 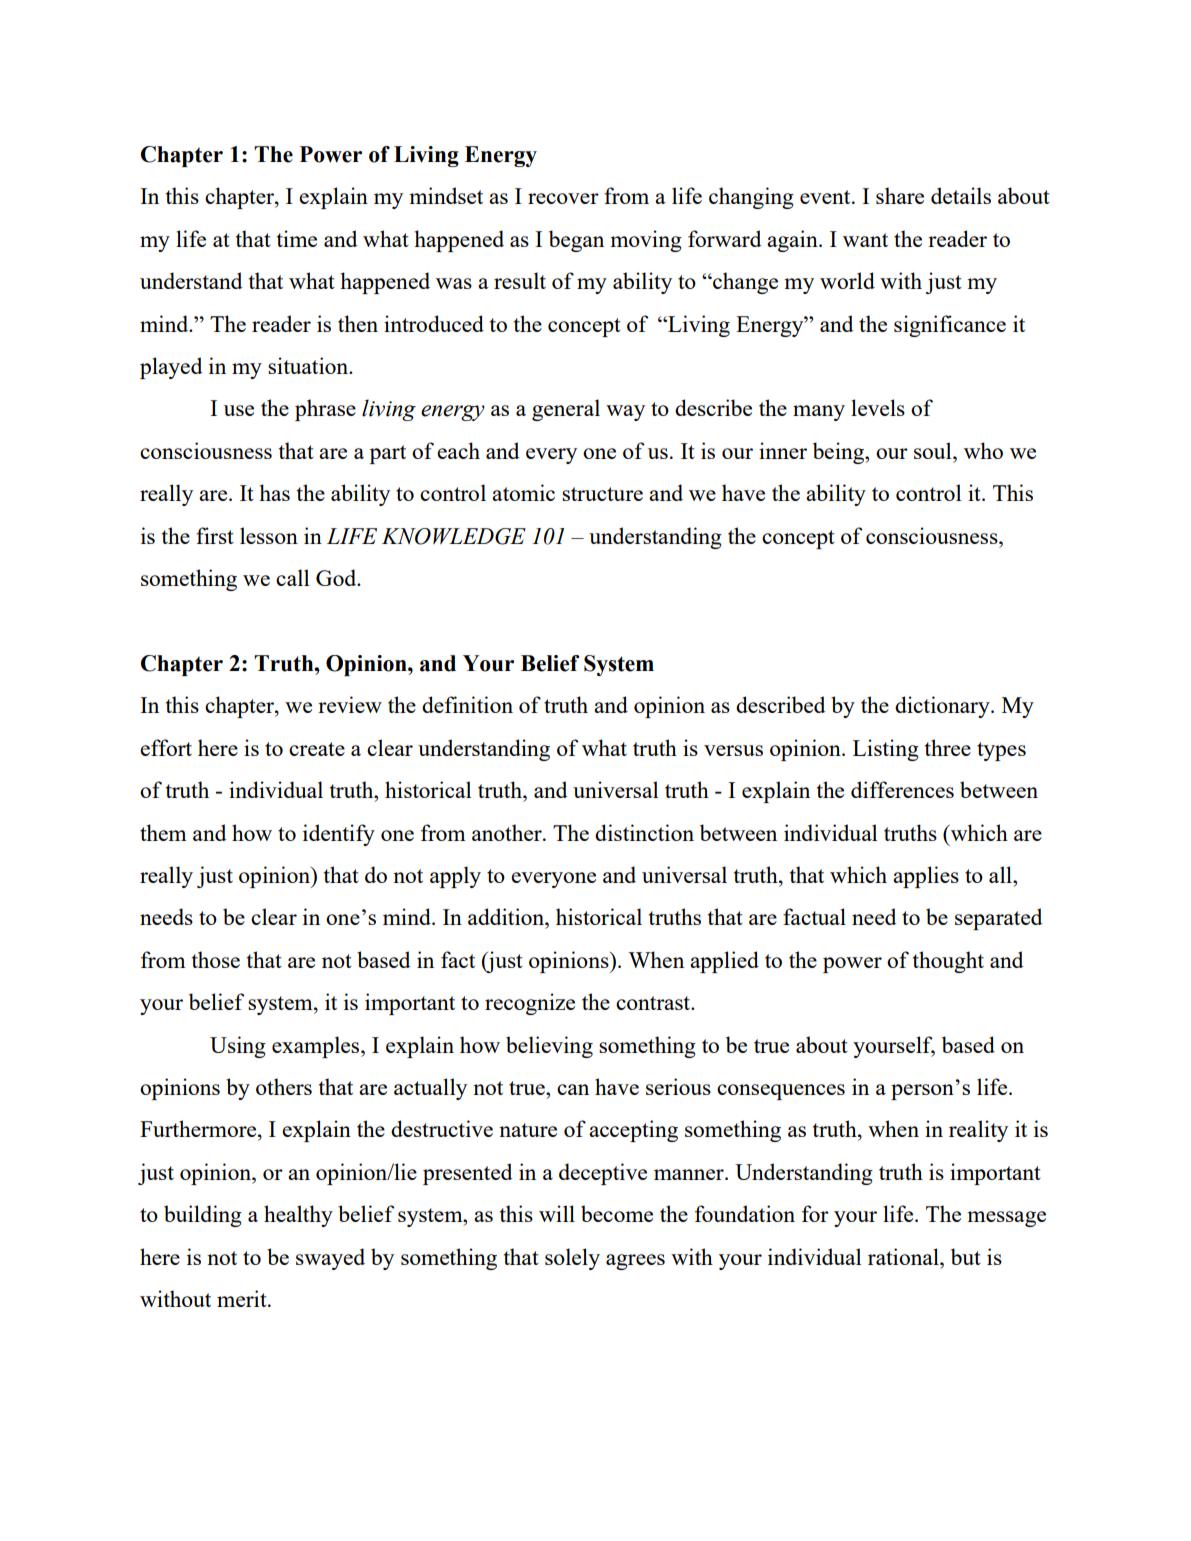 What do you see at coordinates (530, 1004) in the page?
I see `recognize` at bounding box center [530, 1004].
